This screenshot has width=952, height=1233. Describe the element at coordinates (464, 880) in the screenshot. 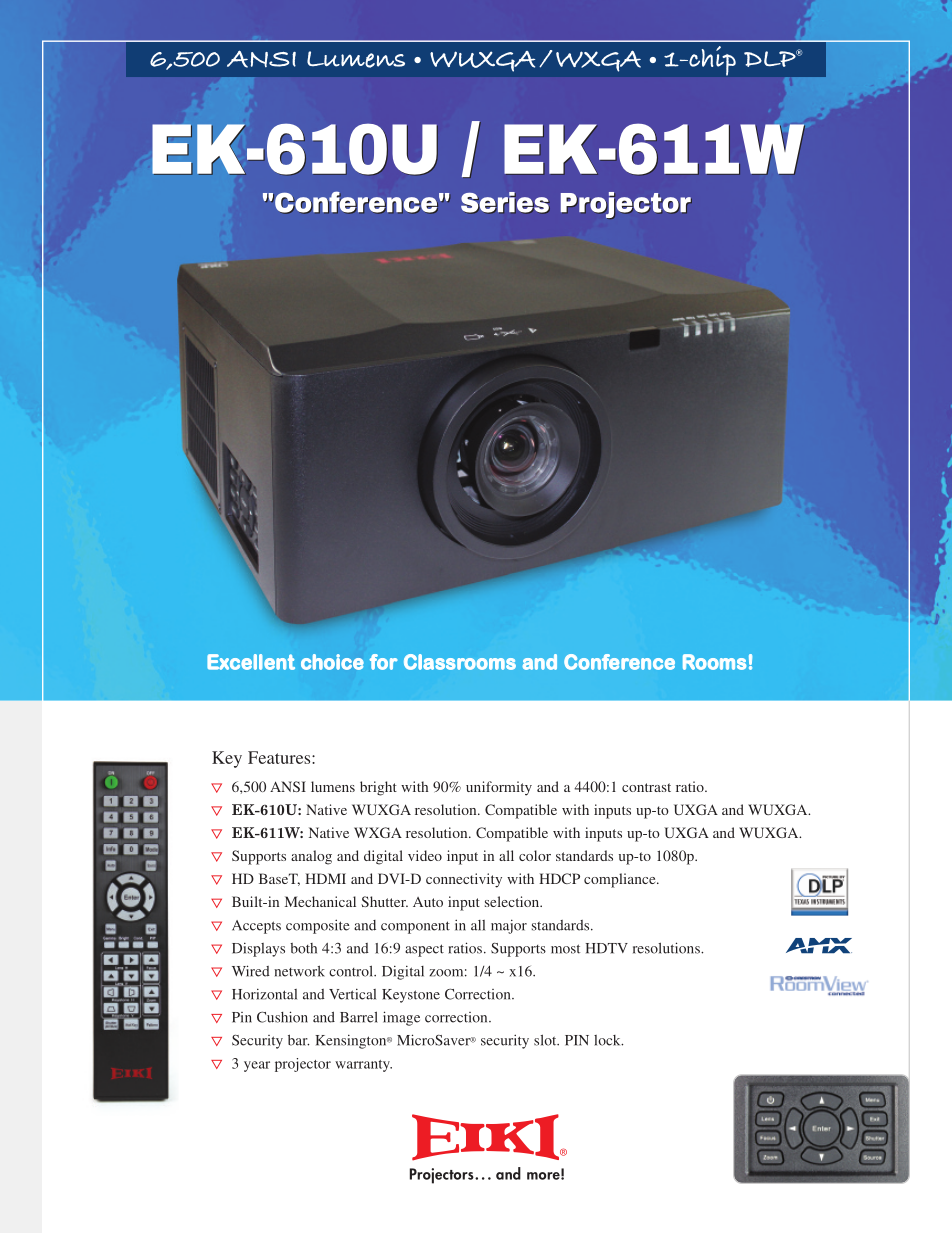

I see `connectivity` at that location.
